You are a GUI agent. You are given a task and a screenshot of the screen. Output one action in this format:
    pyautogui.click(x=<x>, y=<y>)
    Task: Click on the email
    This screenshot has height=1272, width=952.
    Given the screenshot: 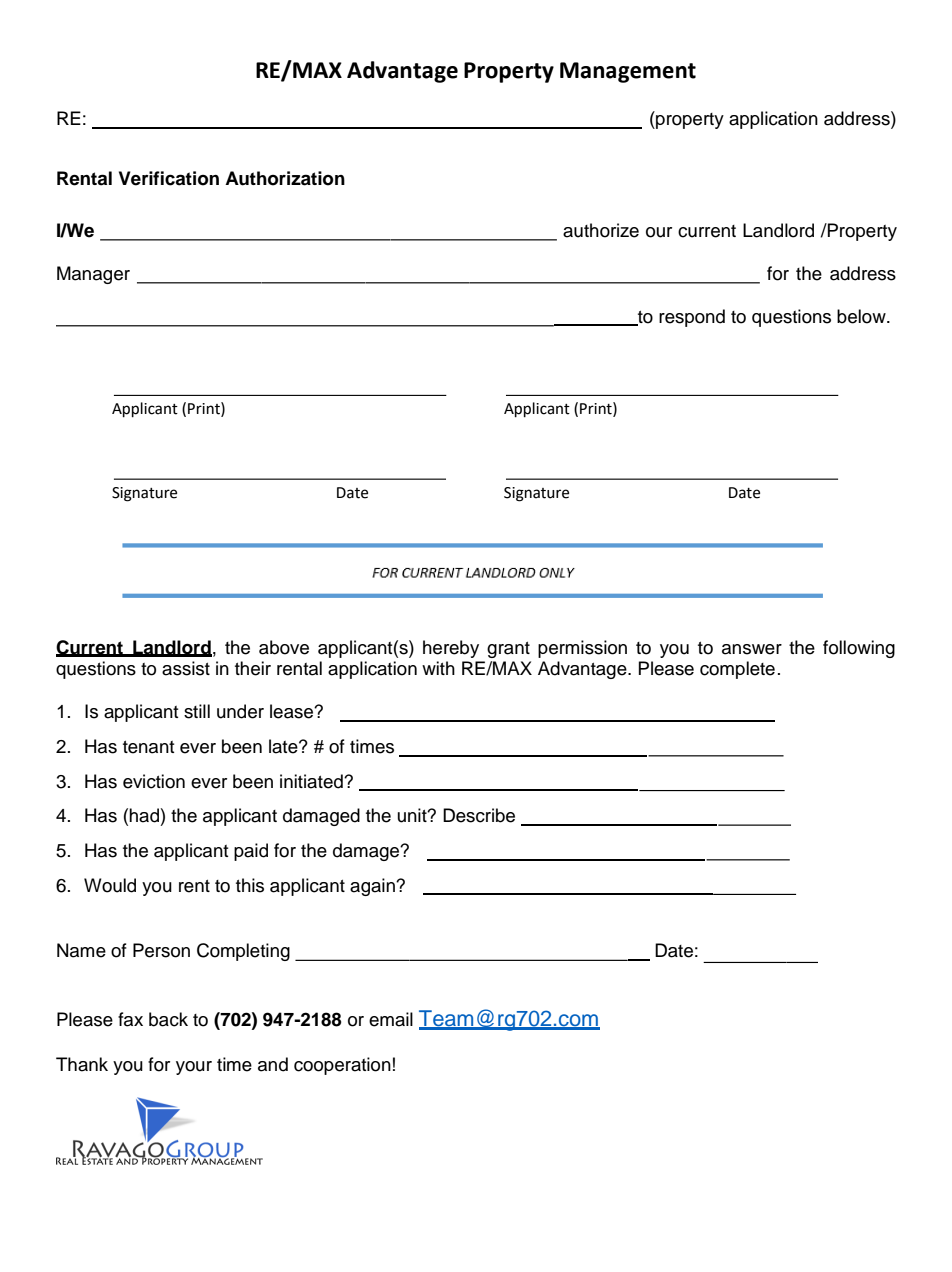 What is the action you would take?
    pyautogui.click(x=391, y=1019)
